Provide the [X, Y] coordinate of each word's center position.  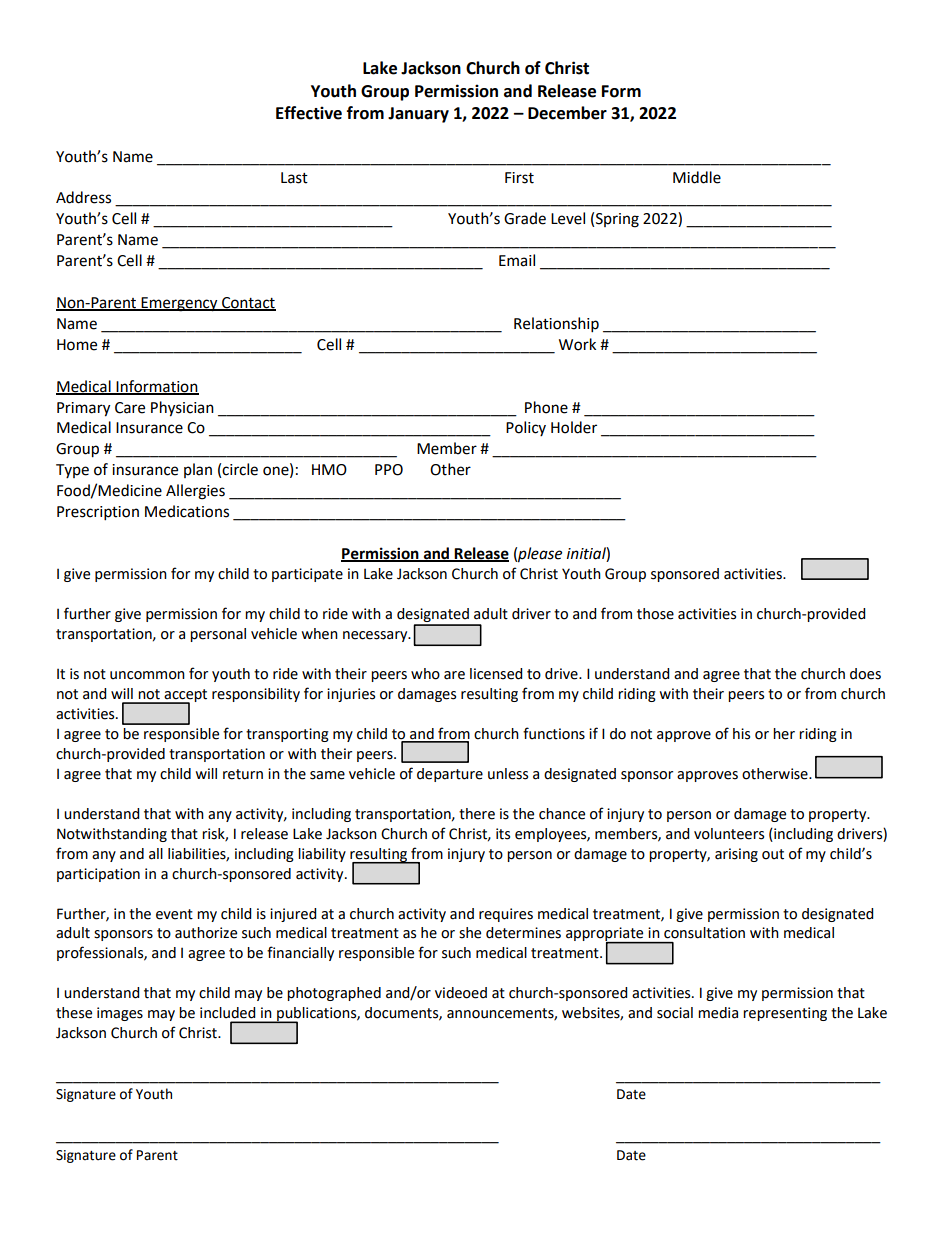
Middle [697, 177]
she [470, 933]
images [120, 1014]
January [418, 115]
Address [83, 197]
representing [785, 1014]
